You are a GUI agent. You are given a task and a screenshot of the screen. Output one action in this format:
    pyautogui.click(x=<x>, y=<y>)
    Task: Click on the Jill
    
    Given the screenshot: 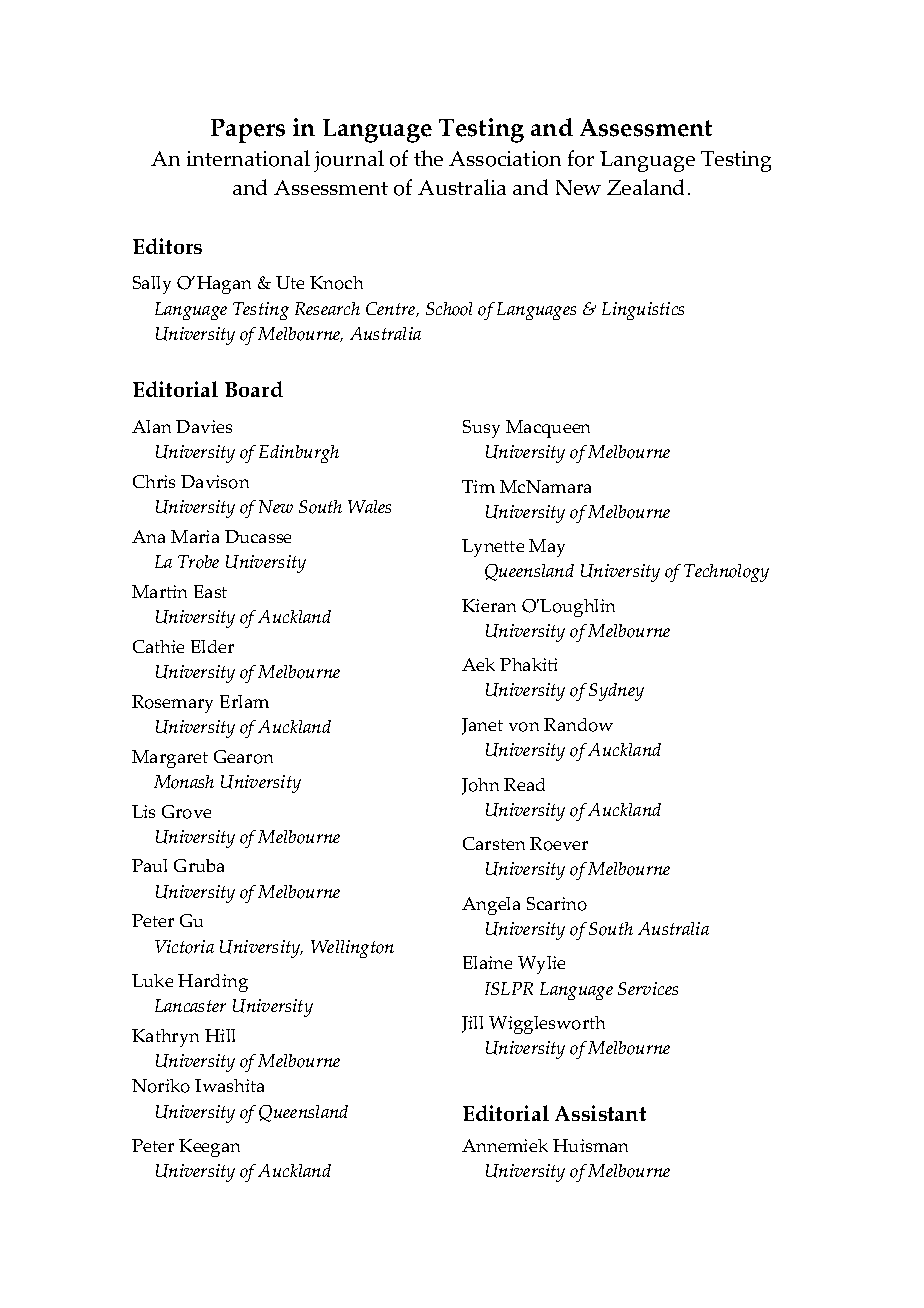 What is the action you would take?
    pyautogui.click(x=472, y=1024)
